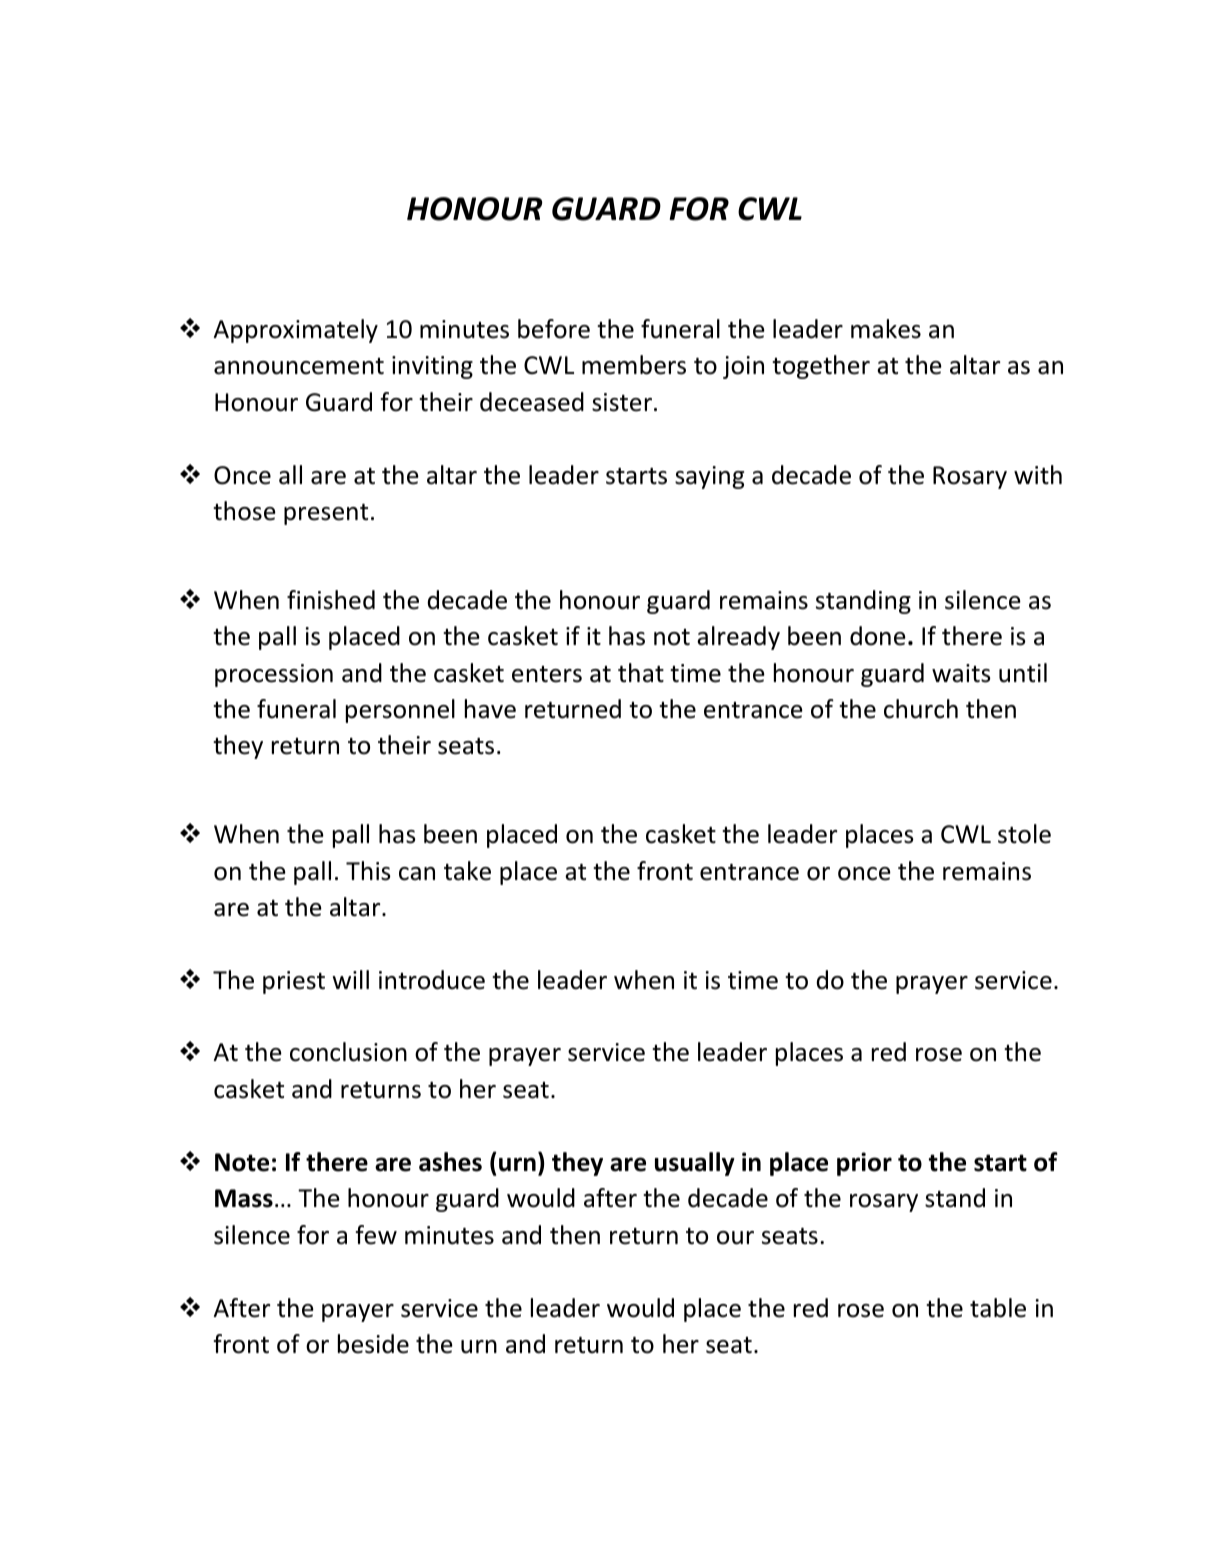  I want to click on already, so click(738, 638).
